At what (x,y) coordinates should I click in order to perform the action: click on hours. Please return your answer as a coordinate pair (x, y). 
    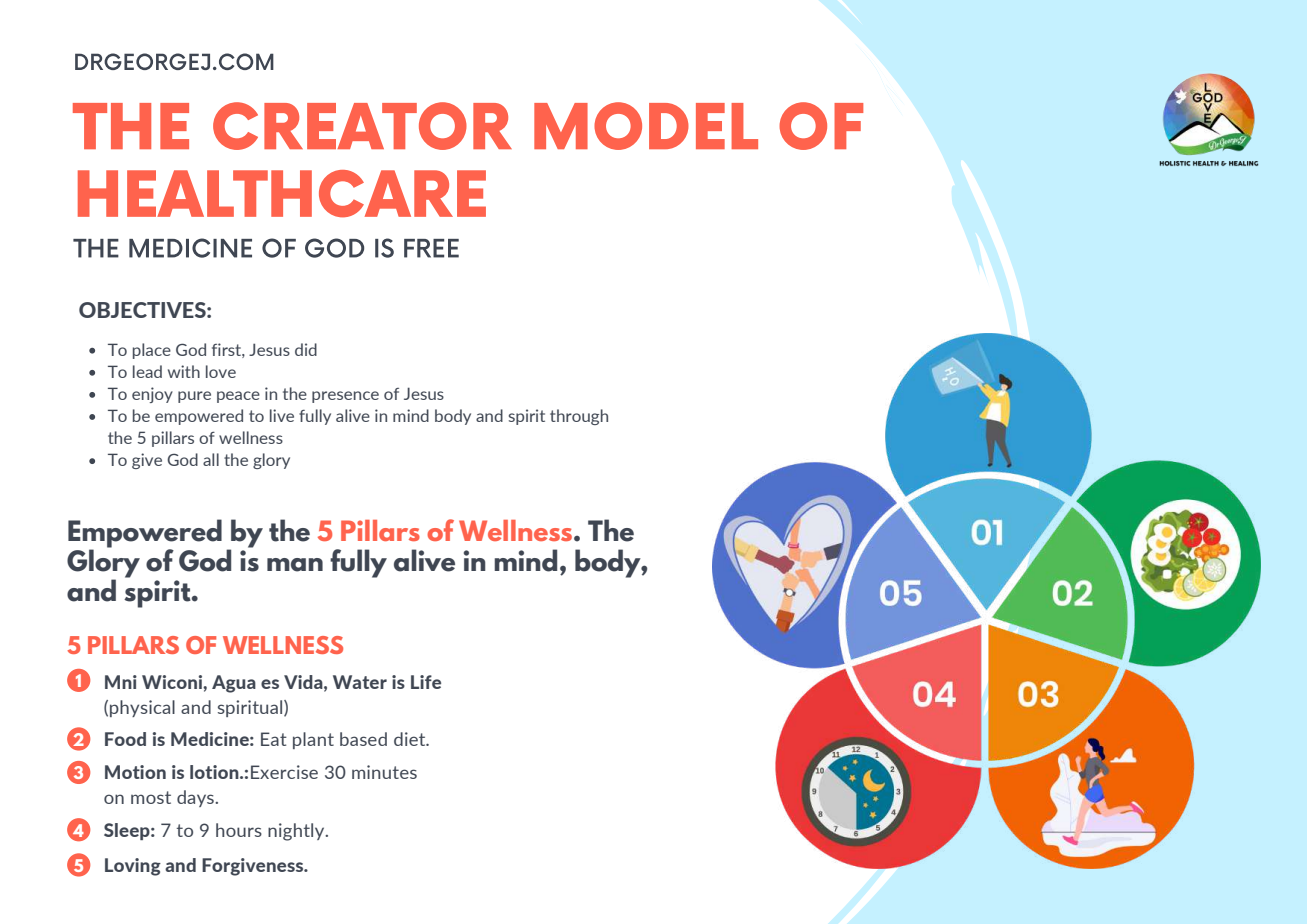
    Looking at the image, I should click on (239, 830).
